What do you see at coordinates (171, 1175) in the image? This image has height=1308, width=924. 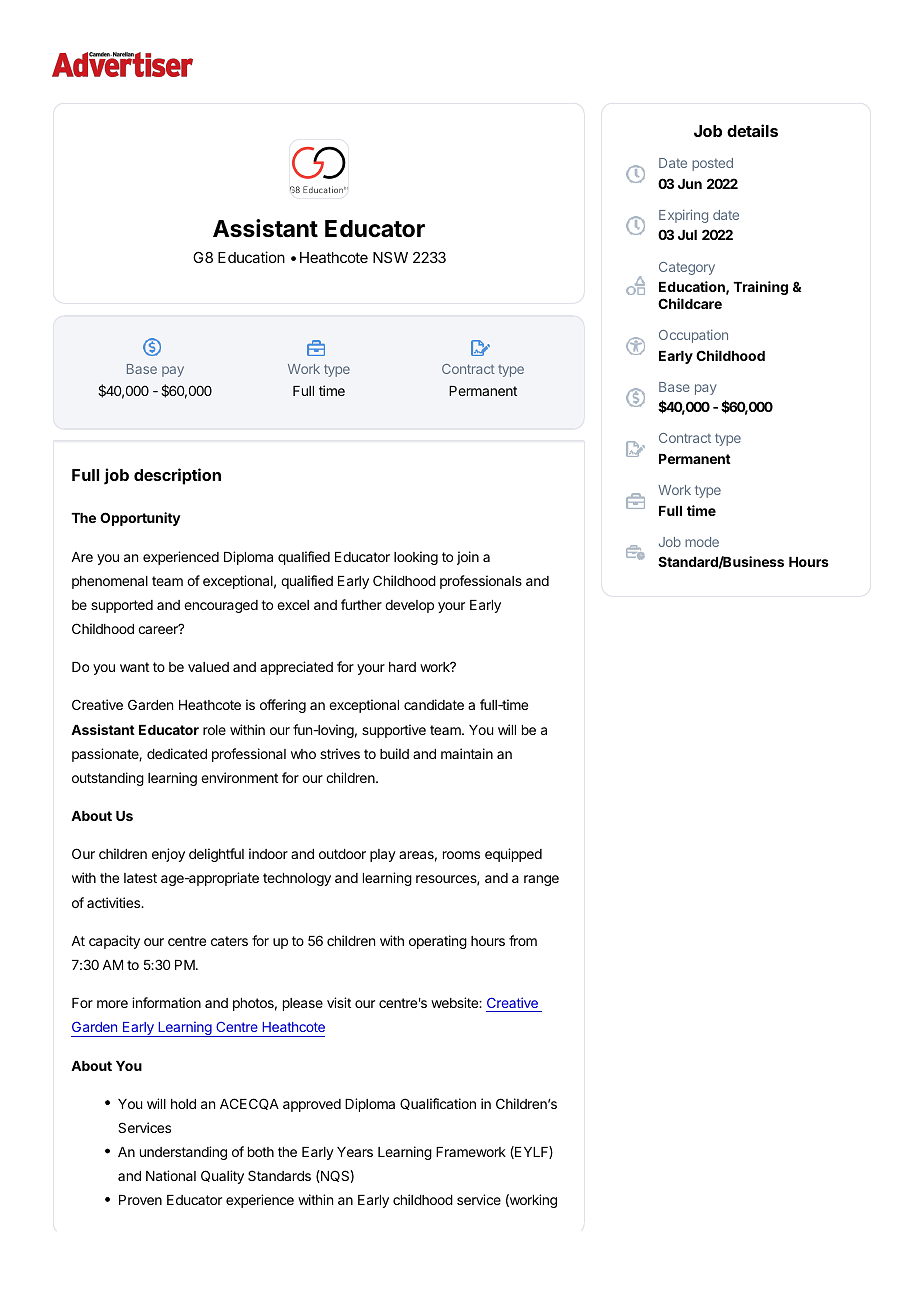 I see `National` at bounding box center [171, 1175].
